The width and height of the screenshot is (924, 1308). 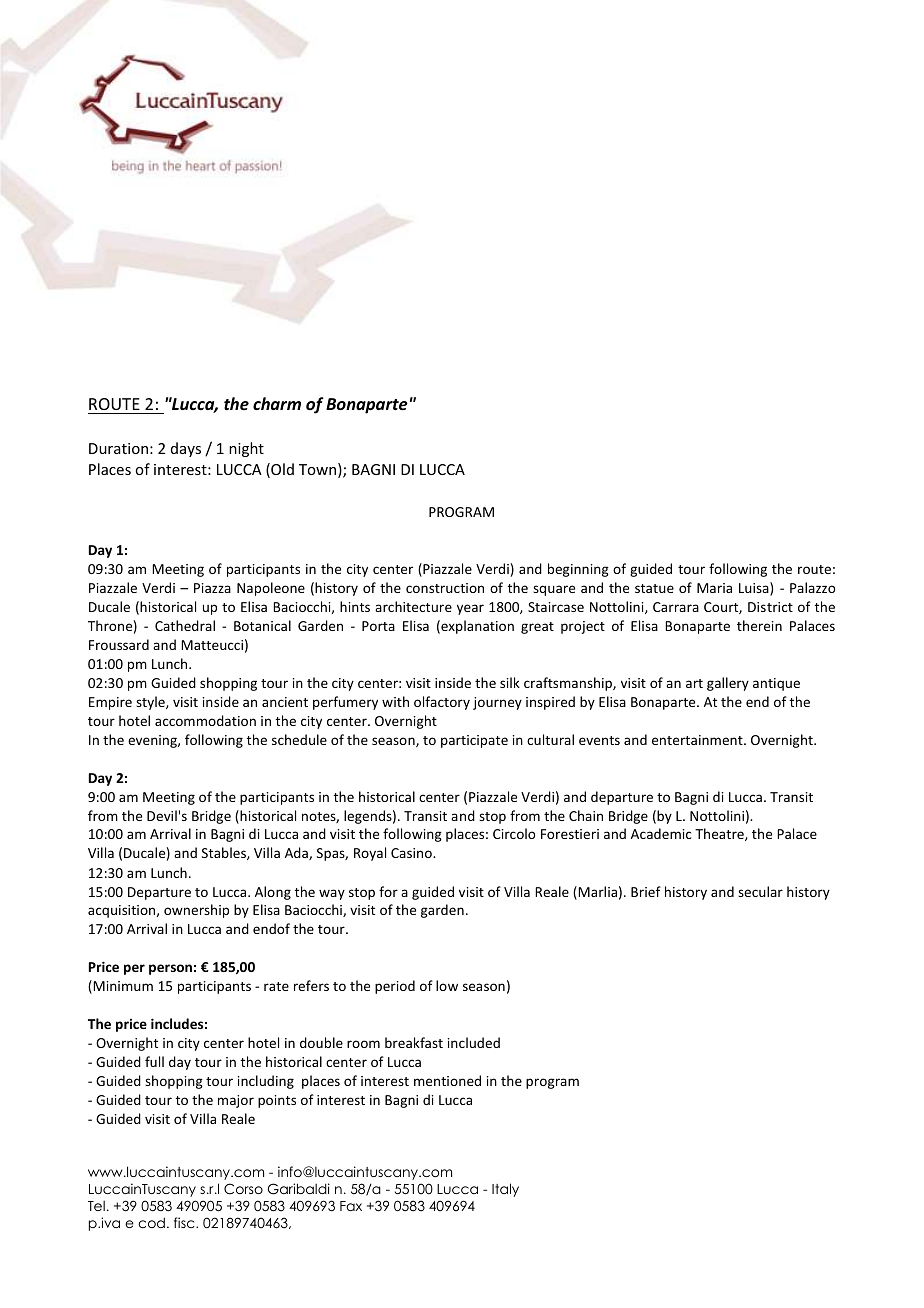 I want to click on Corso, so click(x=243, y=1189).
